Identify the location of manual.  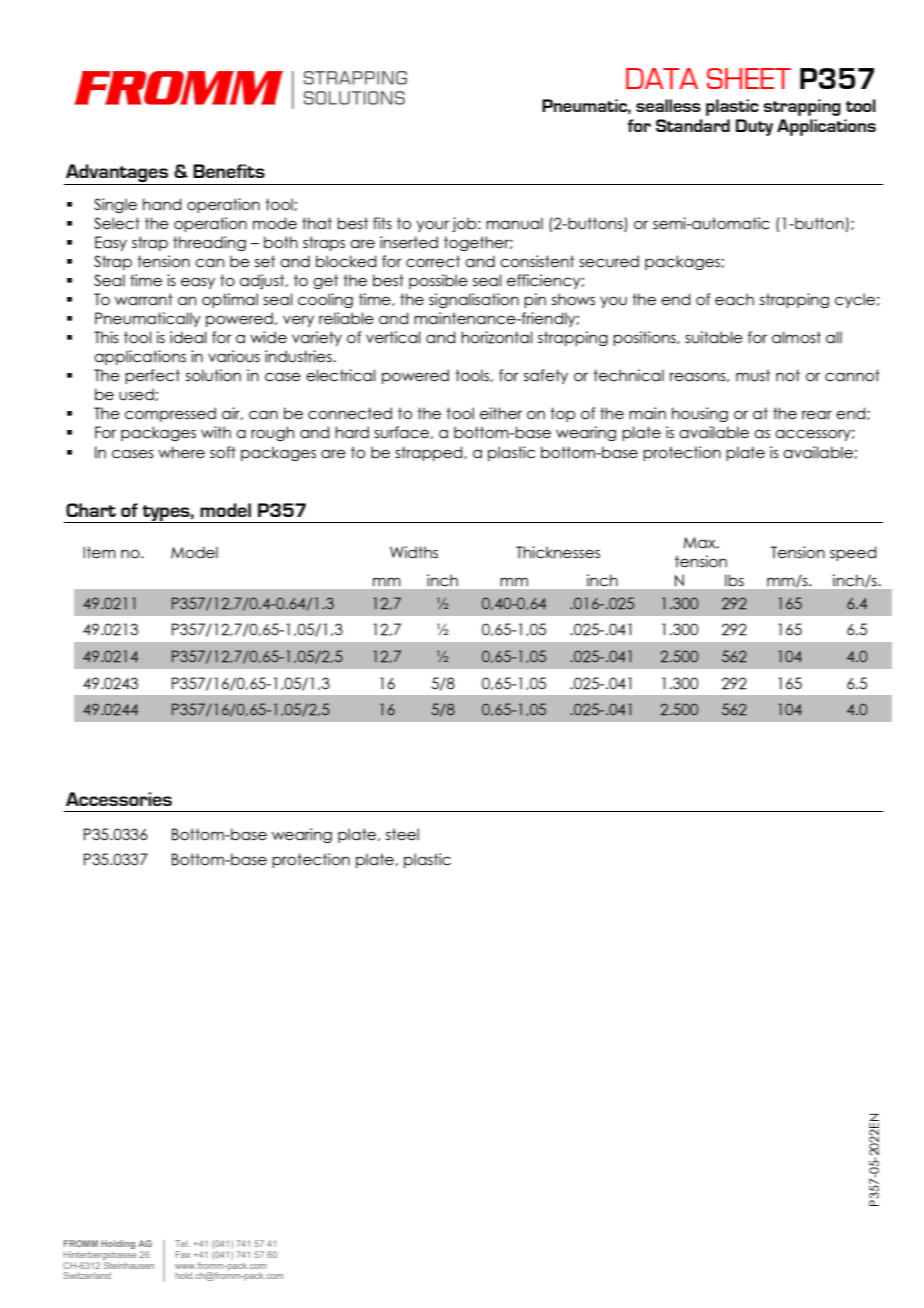
(514, 223).
